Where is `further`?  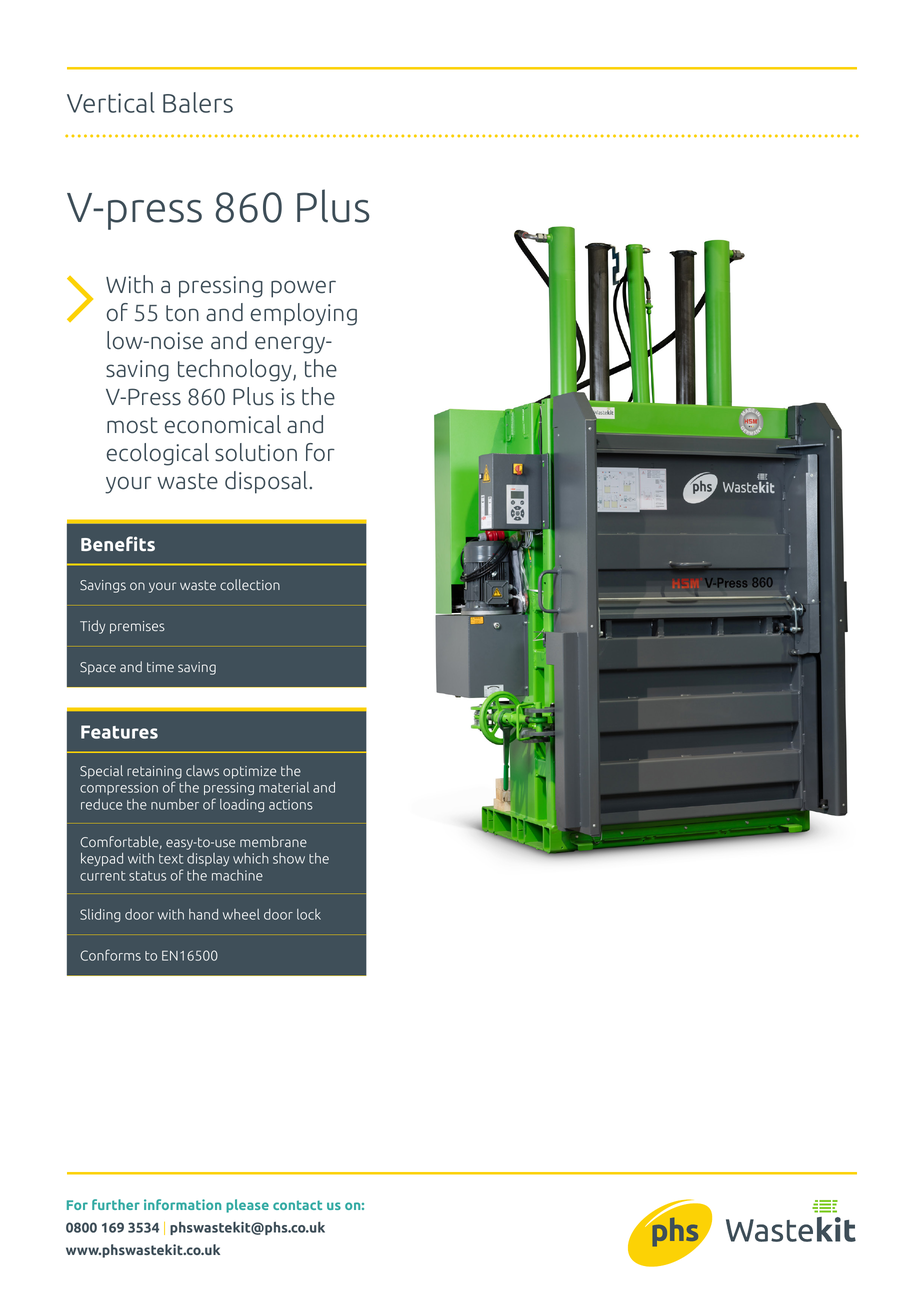
further is located at coordinates (116, 1204).
